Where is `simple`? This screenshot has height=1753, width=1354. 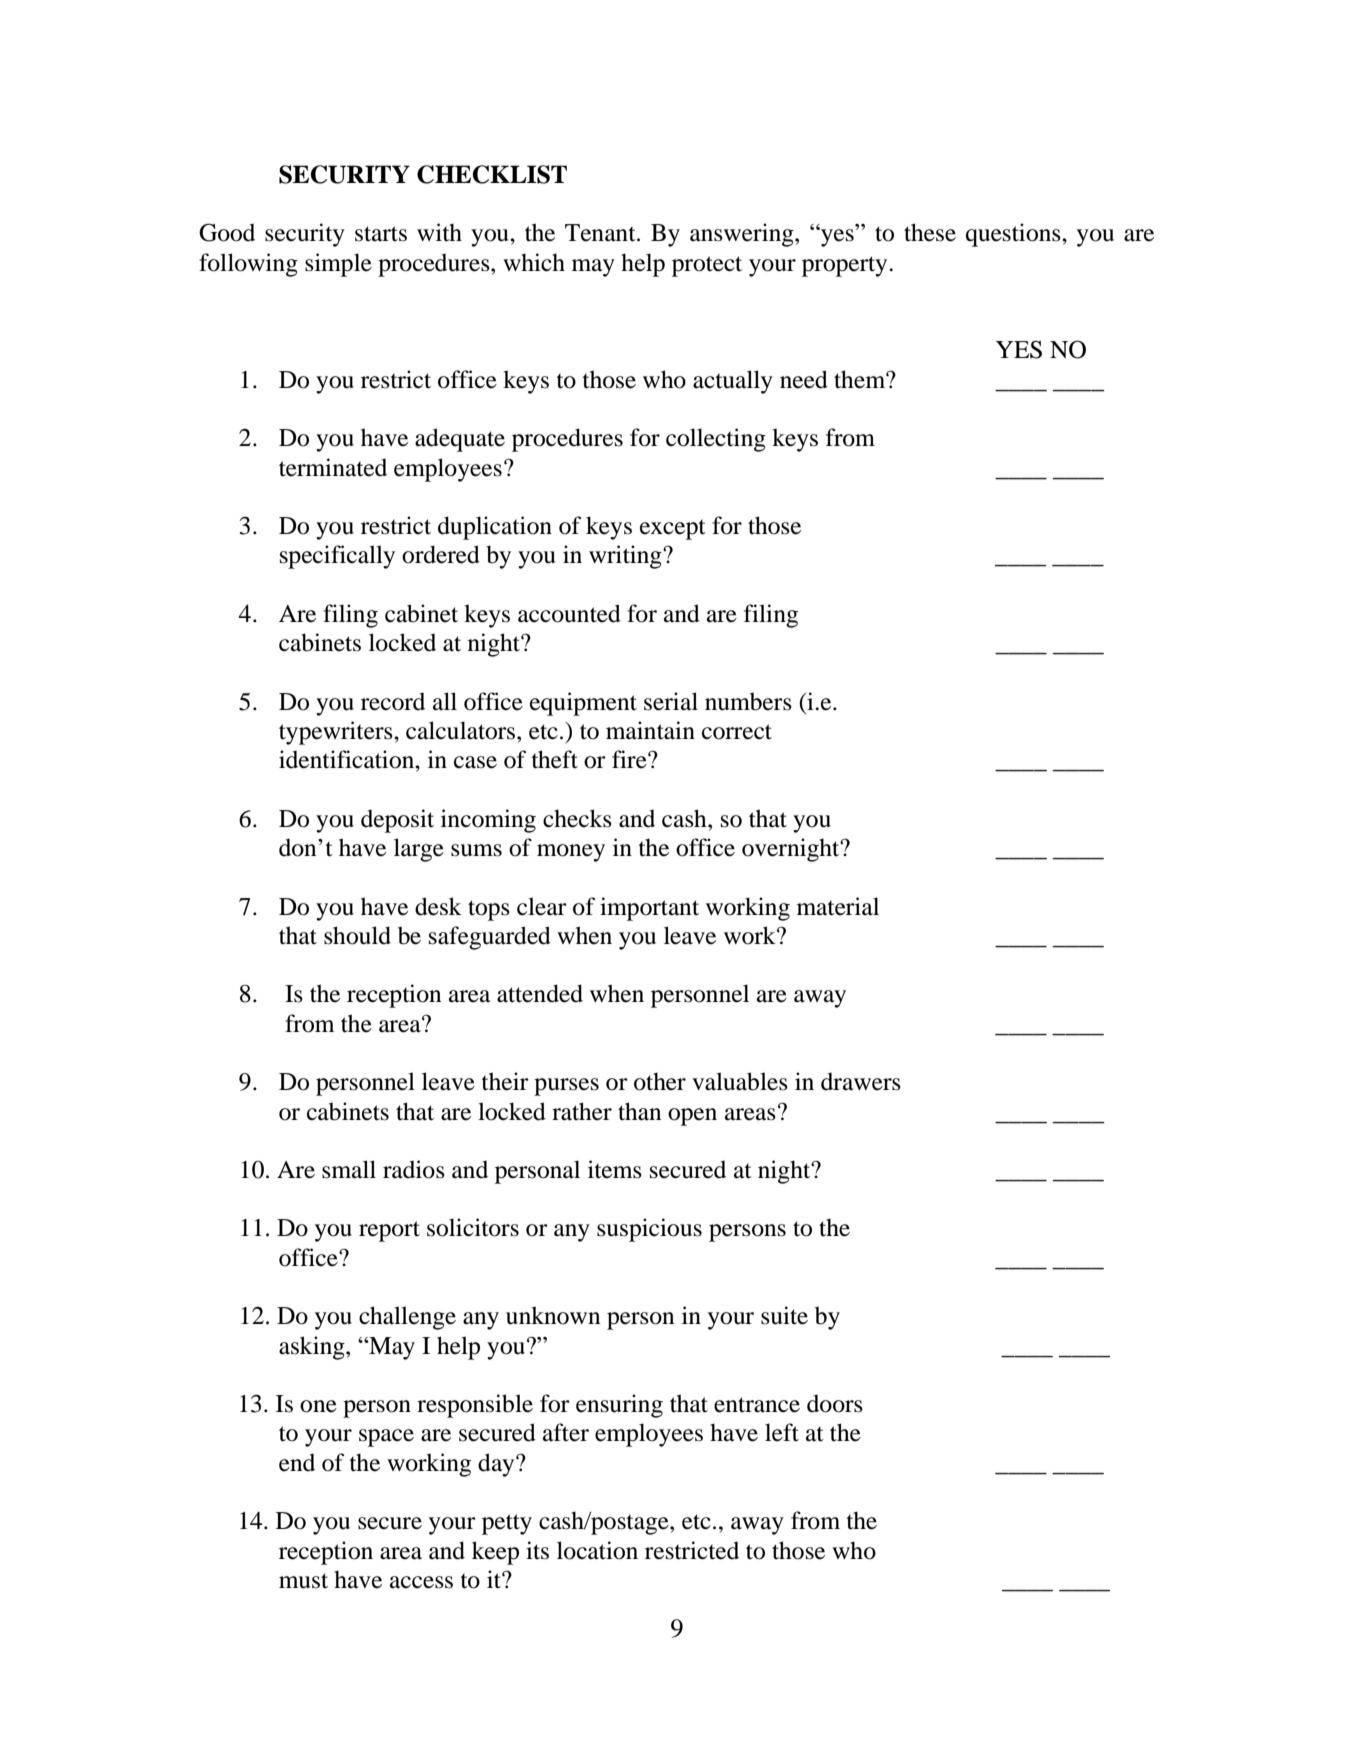
simple is located at coordinates (338, 265).
